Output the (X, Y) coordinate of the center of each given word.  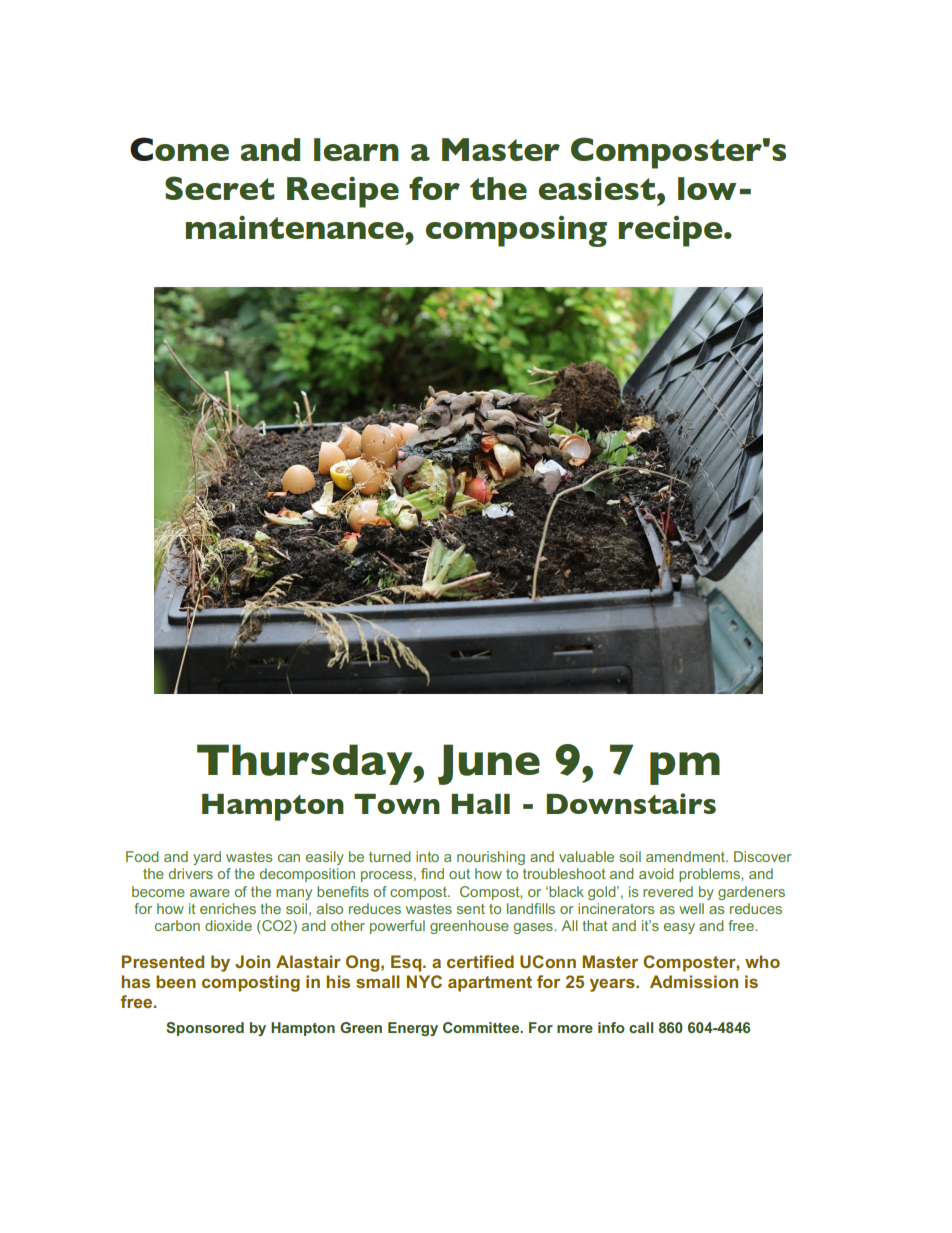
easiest (598, 188)
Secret (220, 188)
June (489, 764)
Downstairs (631, 803)
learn (356, 149)
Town (397, 804)
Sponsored (205, 1029)
